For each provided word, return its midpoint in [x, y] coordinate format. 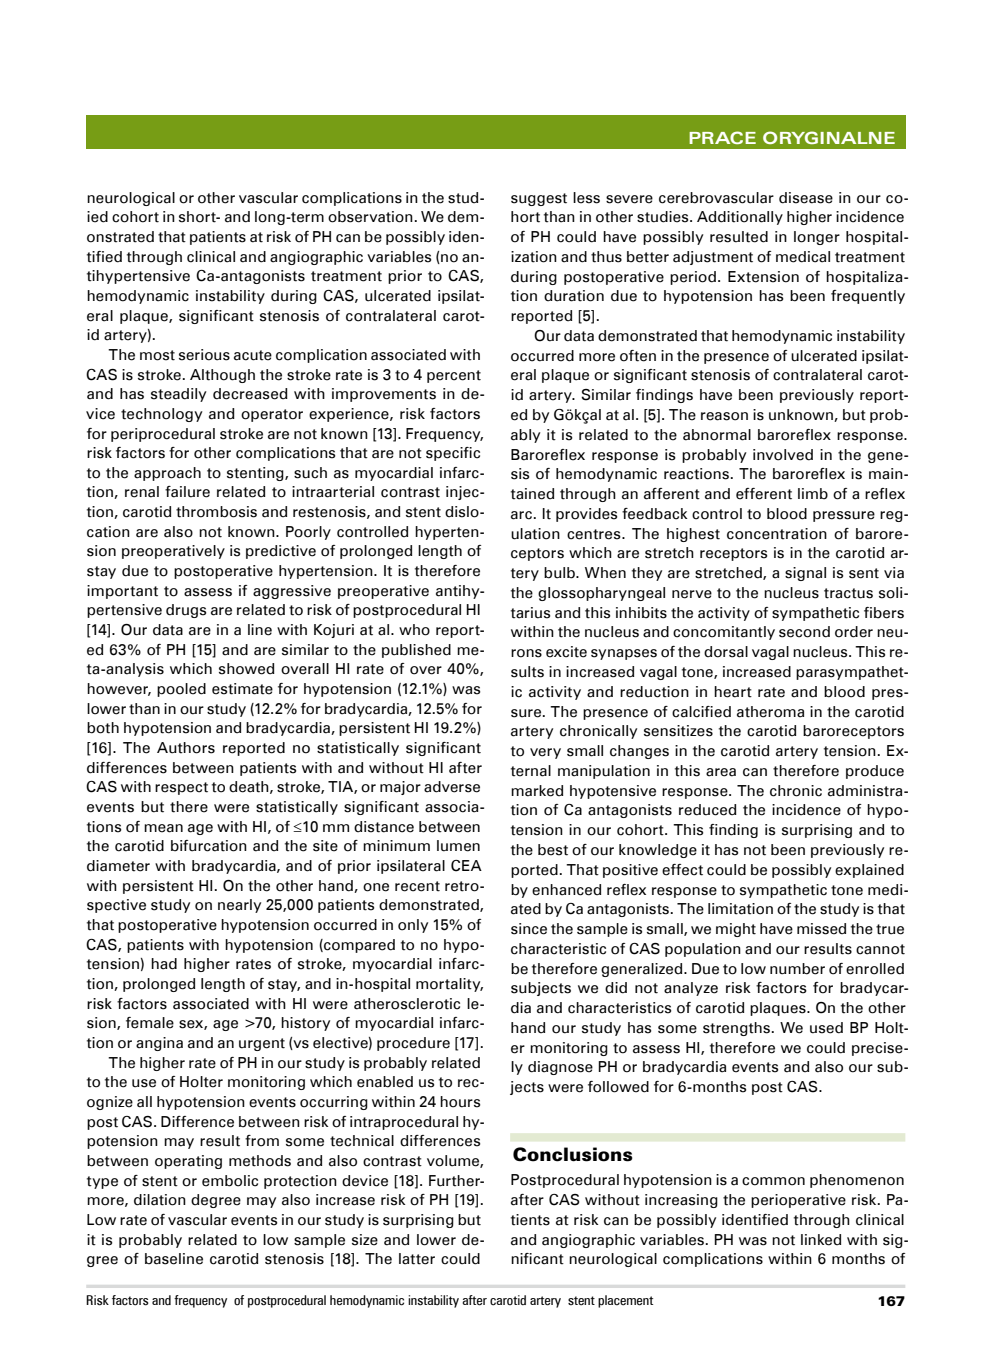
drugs [186, 611]
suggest [539, 199]
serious [204, 355]
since [529, 929]
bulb [560, 573]
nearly [239, 906]
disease [806, 198]
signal [805, 574]
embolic [230, 1181]
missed [821, 929]
